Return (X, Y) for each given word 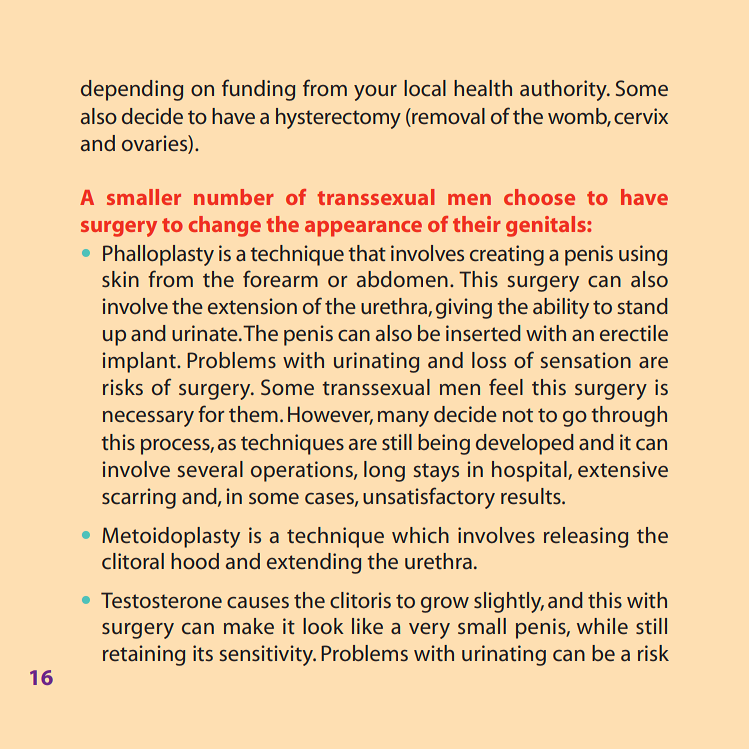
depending (132, 90)
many (403, 419)
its (203, 653)
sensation (586, 360)
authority (564, 90)
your (375, 93)
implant (140, 362)
